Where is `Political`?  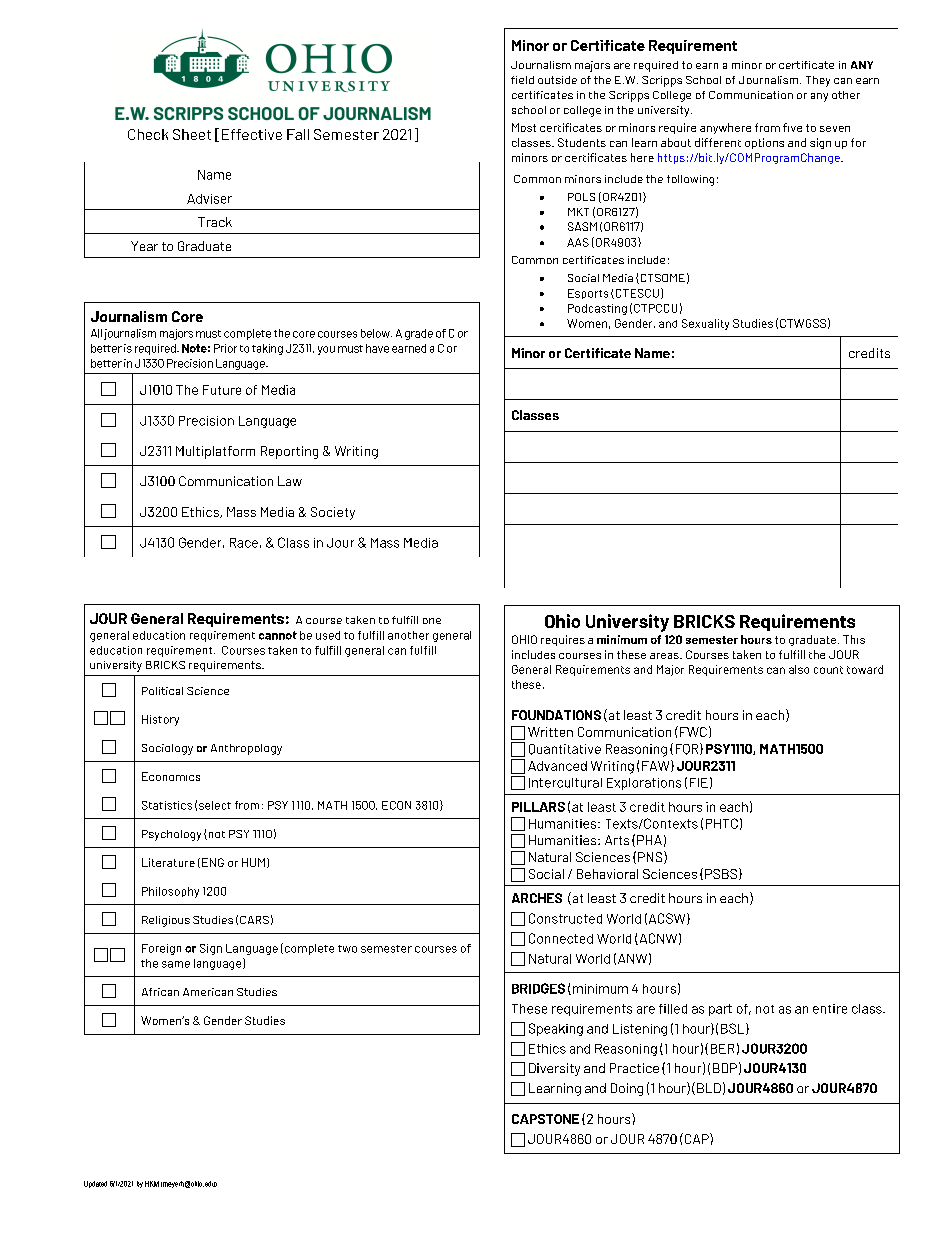 Political is located at coordinates (162, 691).
